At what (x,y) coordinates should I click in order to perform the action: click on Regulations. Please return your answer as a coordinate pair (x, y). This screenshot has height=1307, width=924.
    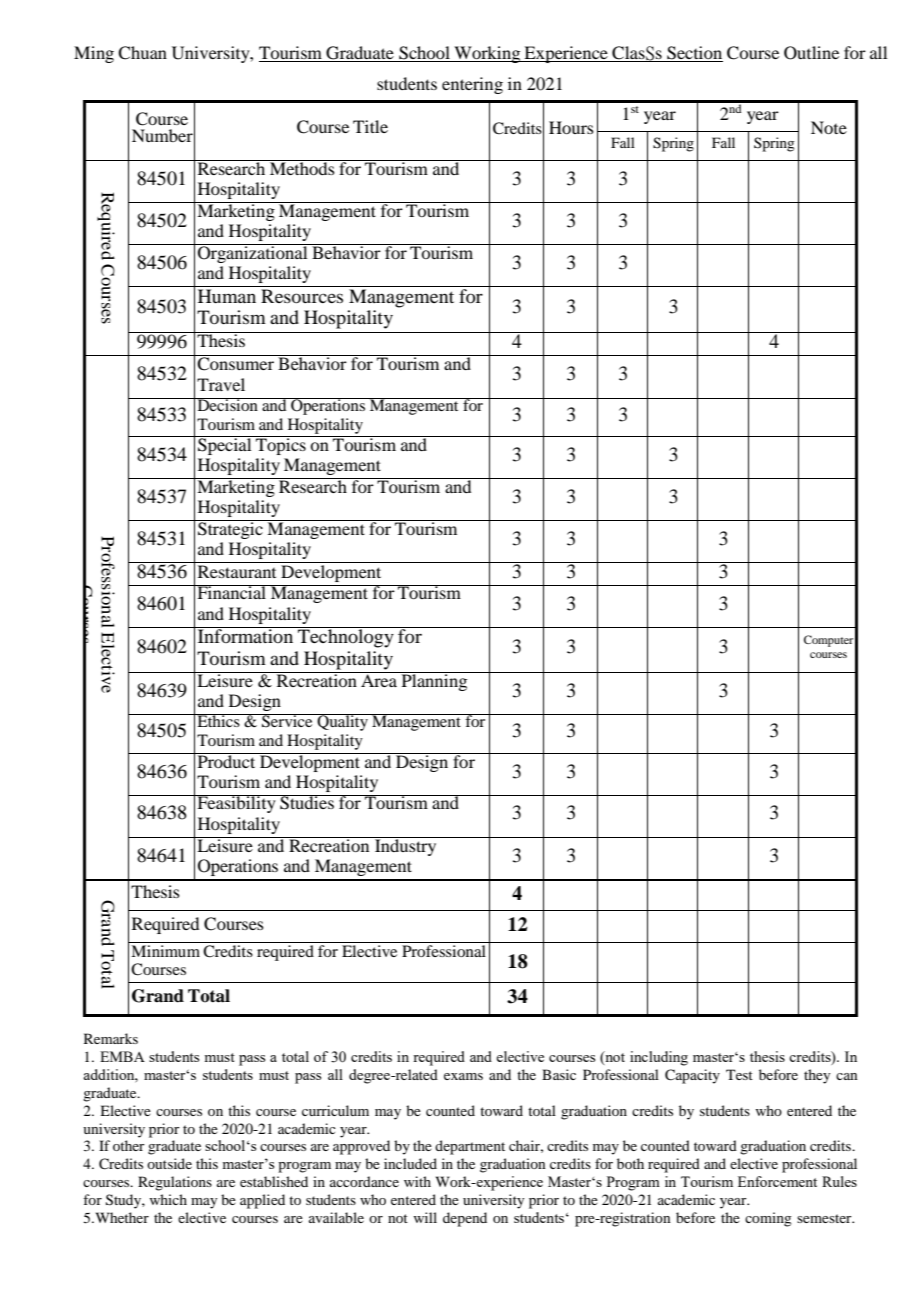
    Looking at the image, I should click on (175, 1183).
